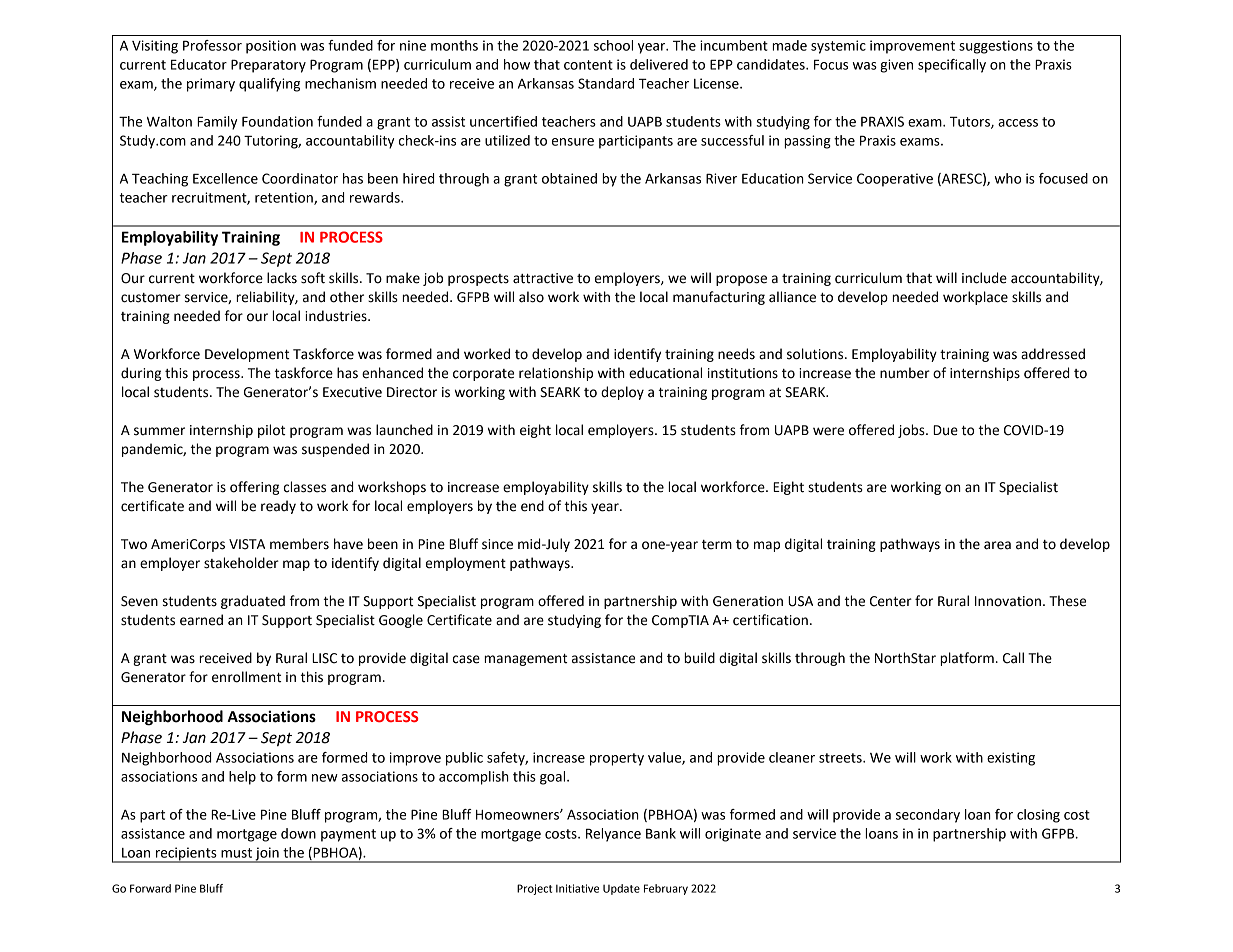  Describe the element at coordinates (268, 66) in the image. I see `Preparatory` at that location.
